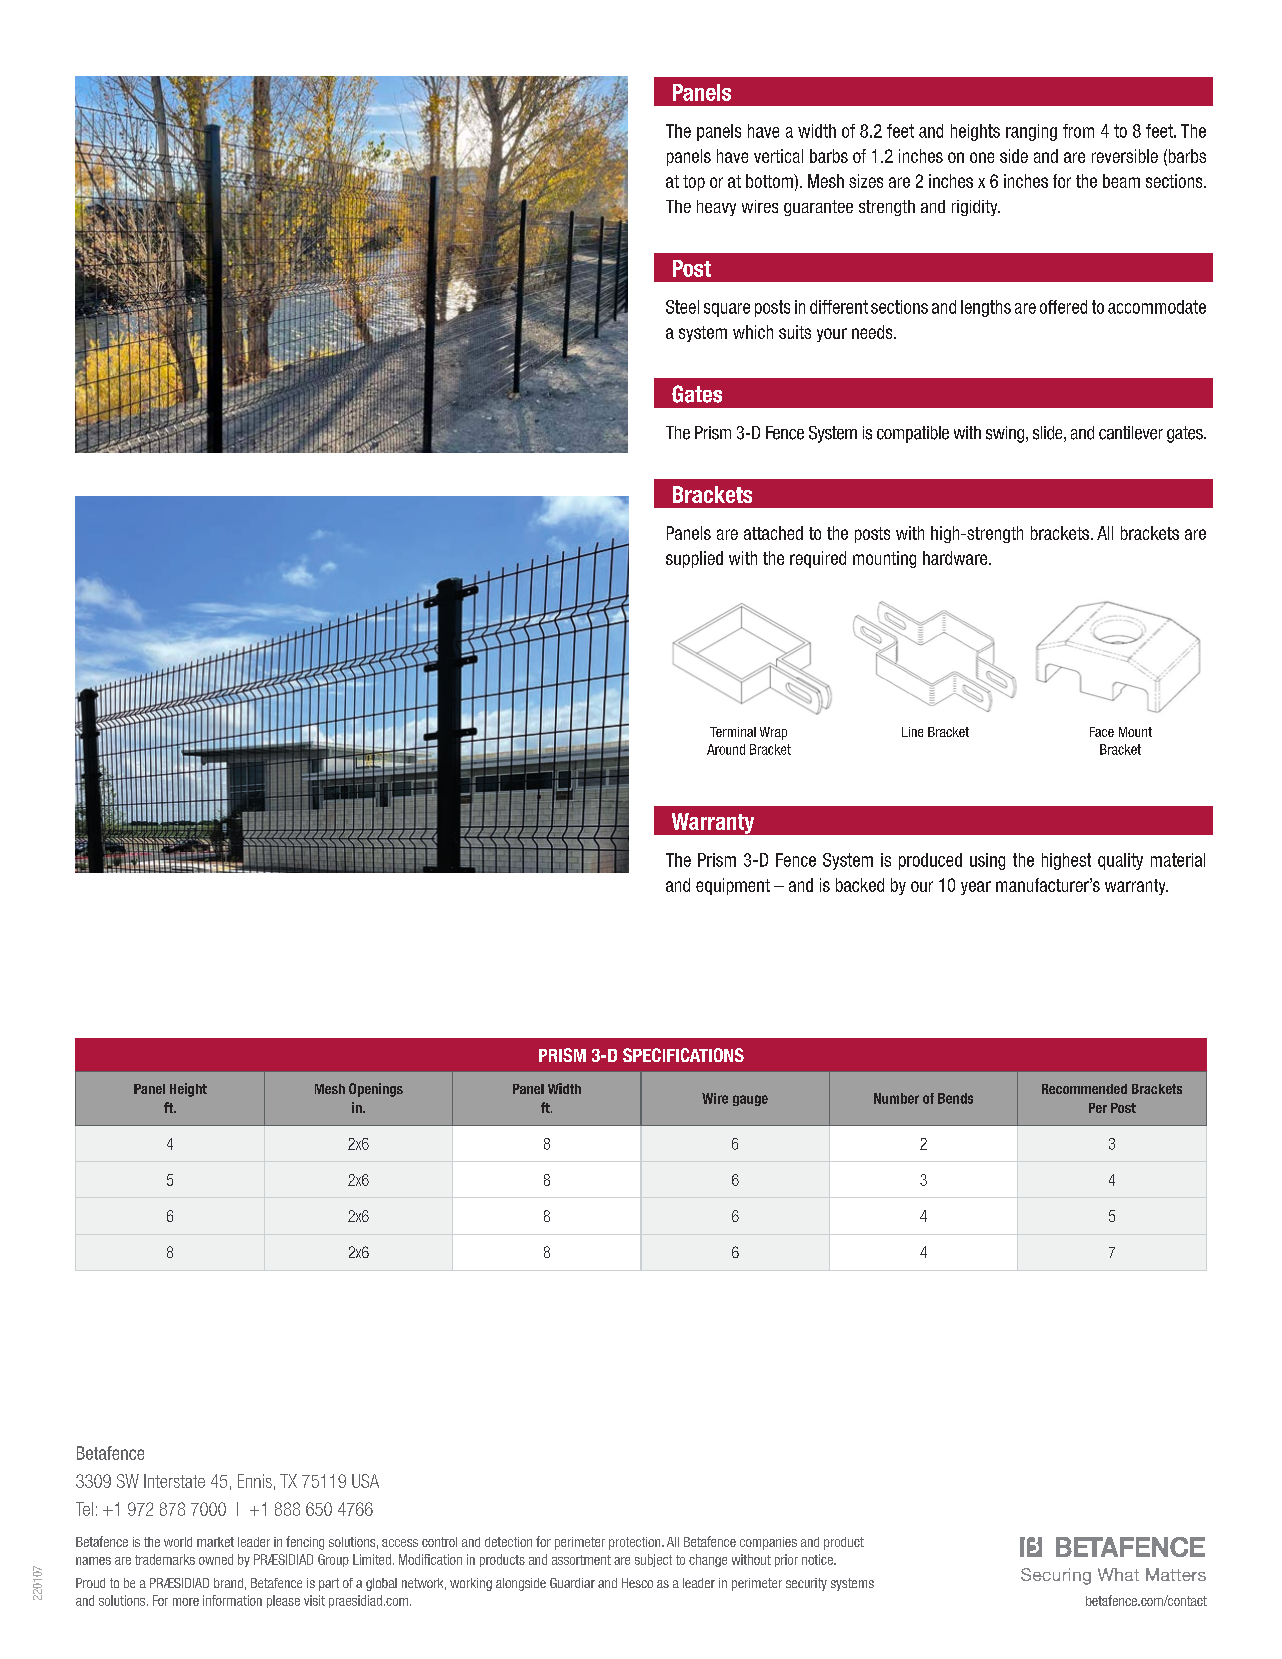 The image size is (1282, 1659). I want to click on ranging, so click(1031, 132).
